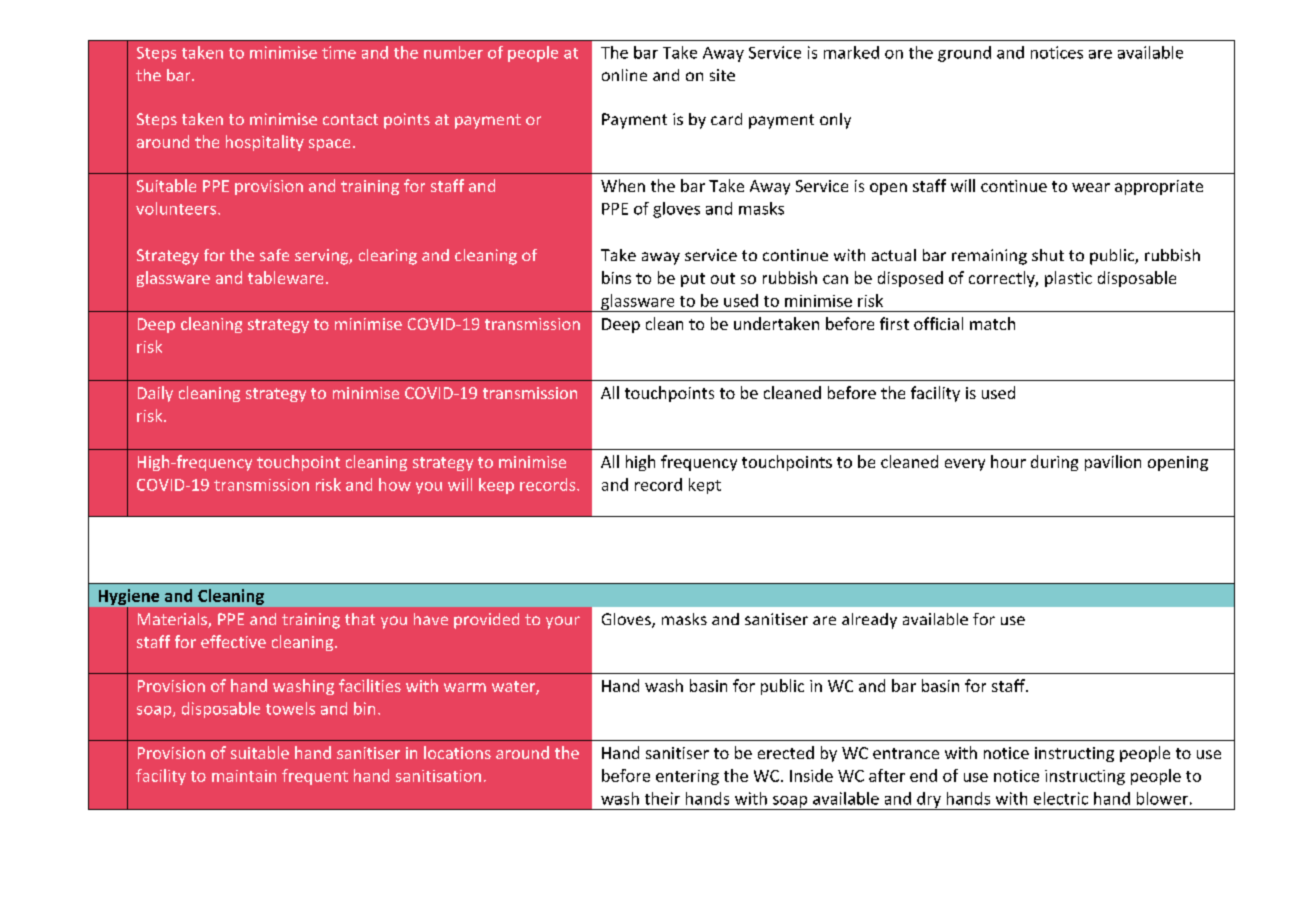 The height and width of the screenshot is (924, 1308). I want to click on bins, so click(616, 277).
